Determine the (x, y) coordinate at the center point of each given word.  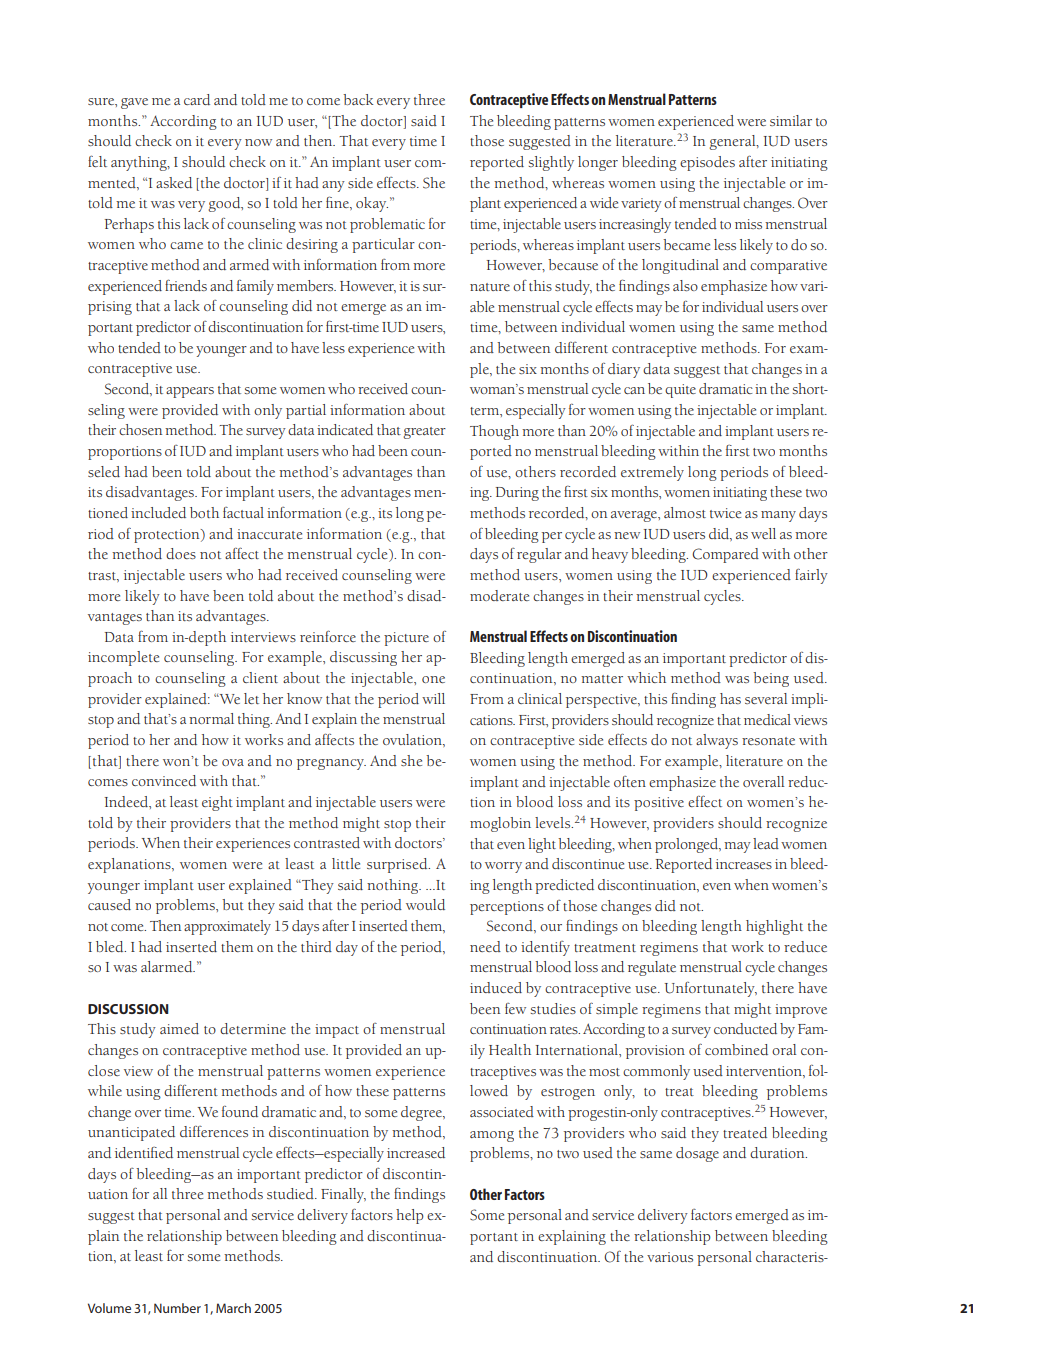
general (733, 142)
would (425, 904)
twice (725, 513)
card (197, 99)
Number (177, 1308)
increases (744, 864)
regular (539, 555)
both (204, 512)
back (358, 99)
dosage (697, 1154)
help (410, 1216)
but (233, 904)
